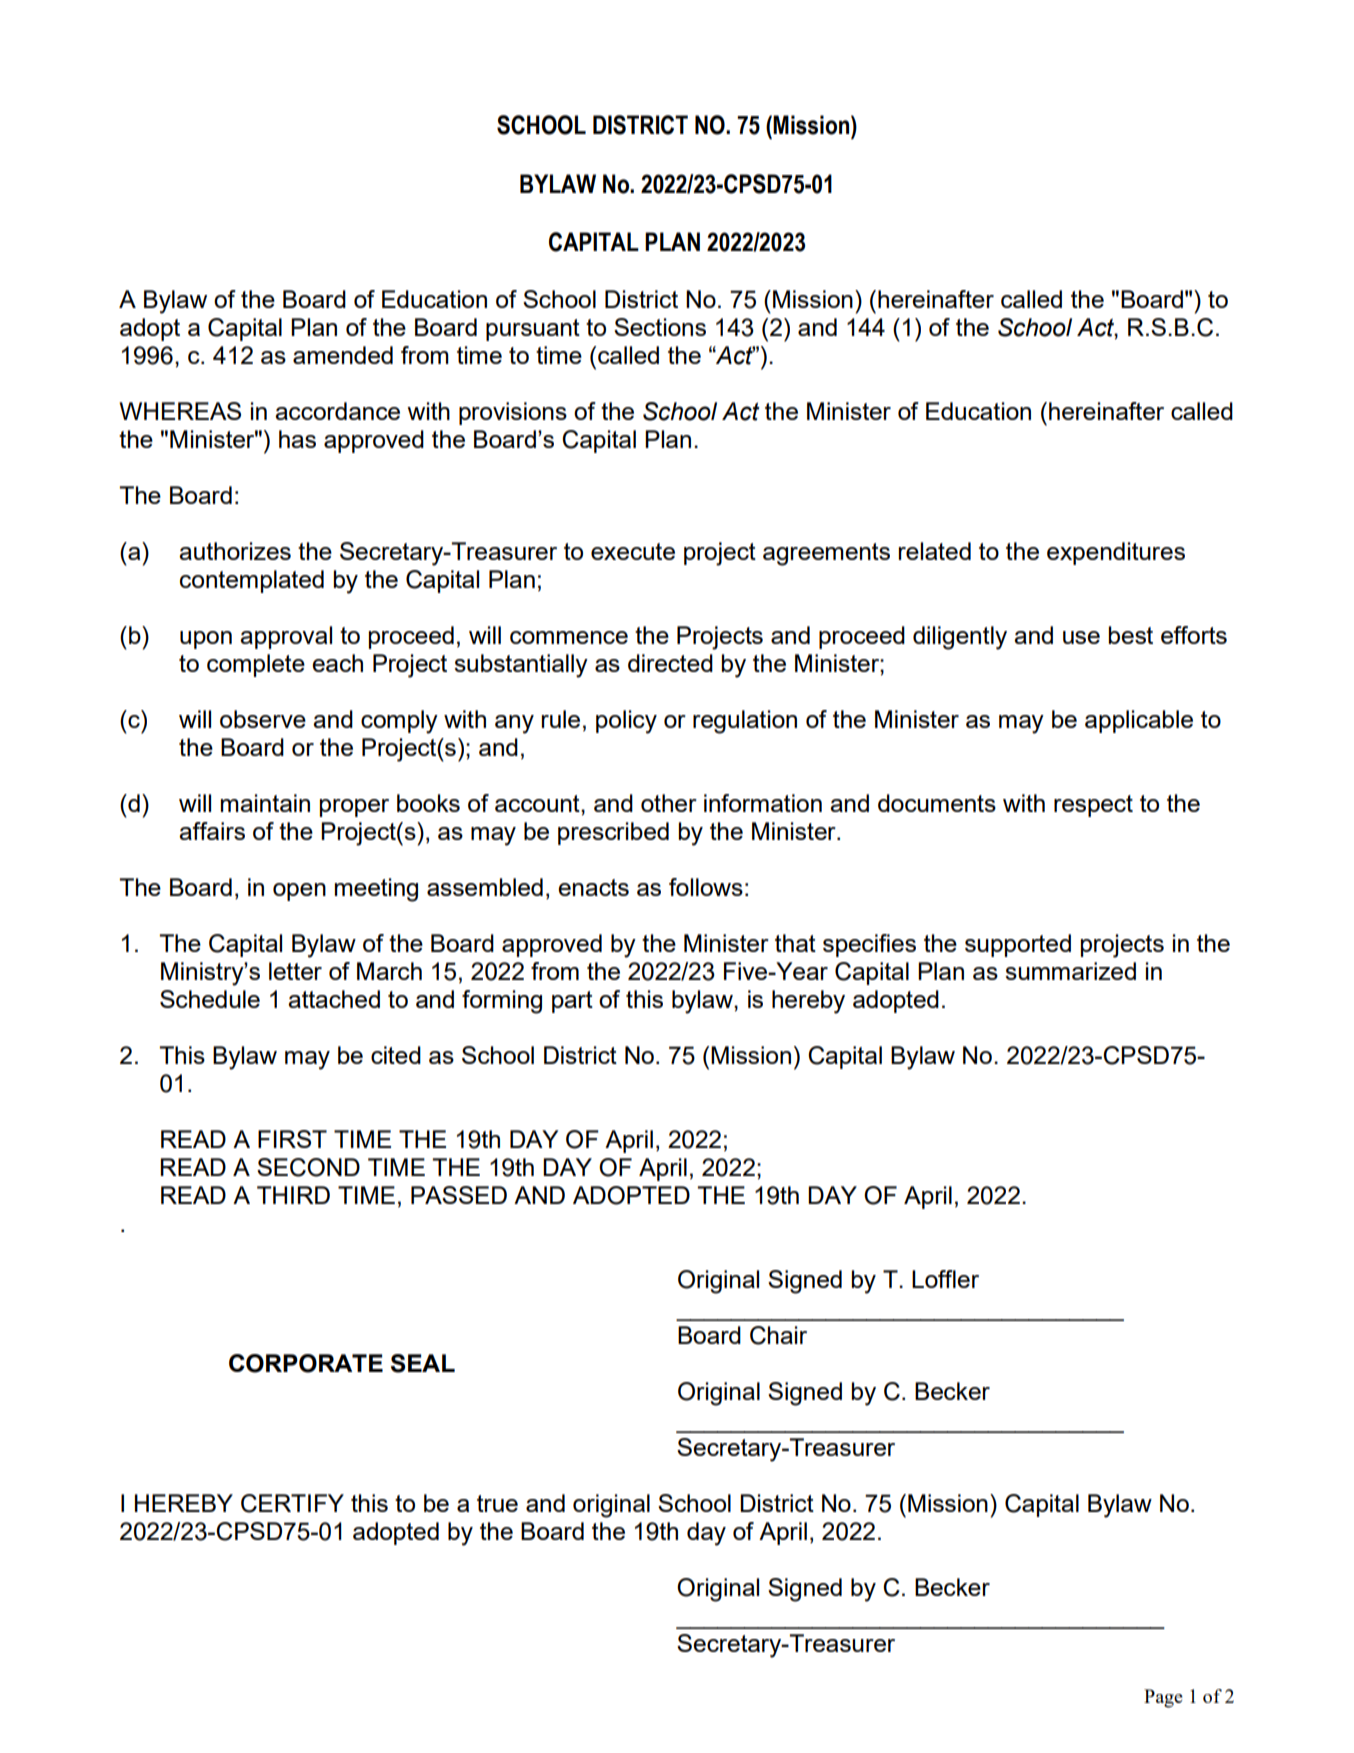  What do you see at coordinates (1116, 553) in the screenshot?
I see `expenditures` at bounding box center [1116, 553].
